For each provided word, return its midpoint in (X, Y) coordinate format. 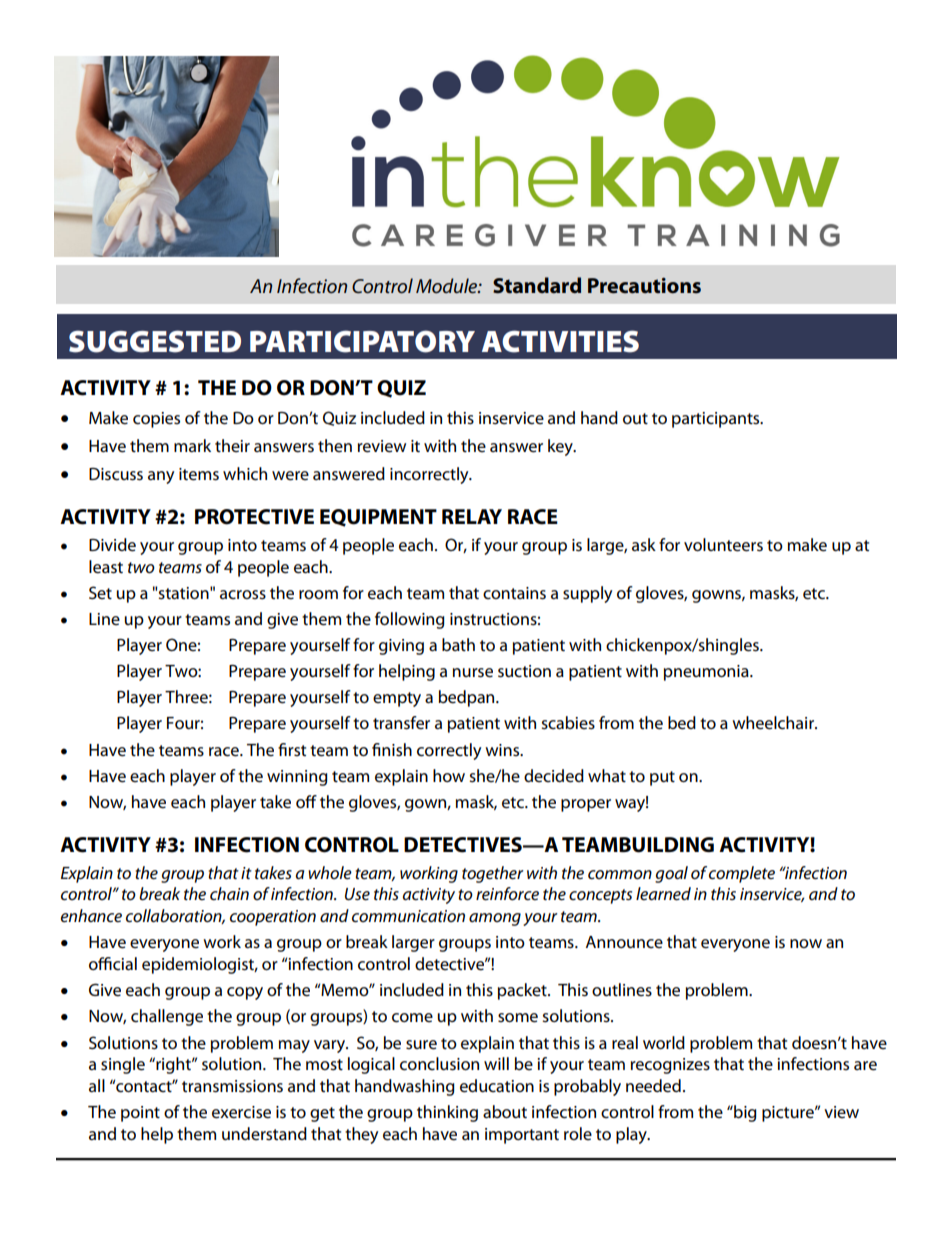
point (140, 1114)
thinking (447, 1113)
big (744, 1113)
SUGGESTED (155, 341)
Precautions (644, 286)
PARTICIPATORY (362, 341)
